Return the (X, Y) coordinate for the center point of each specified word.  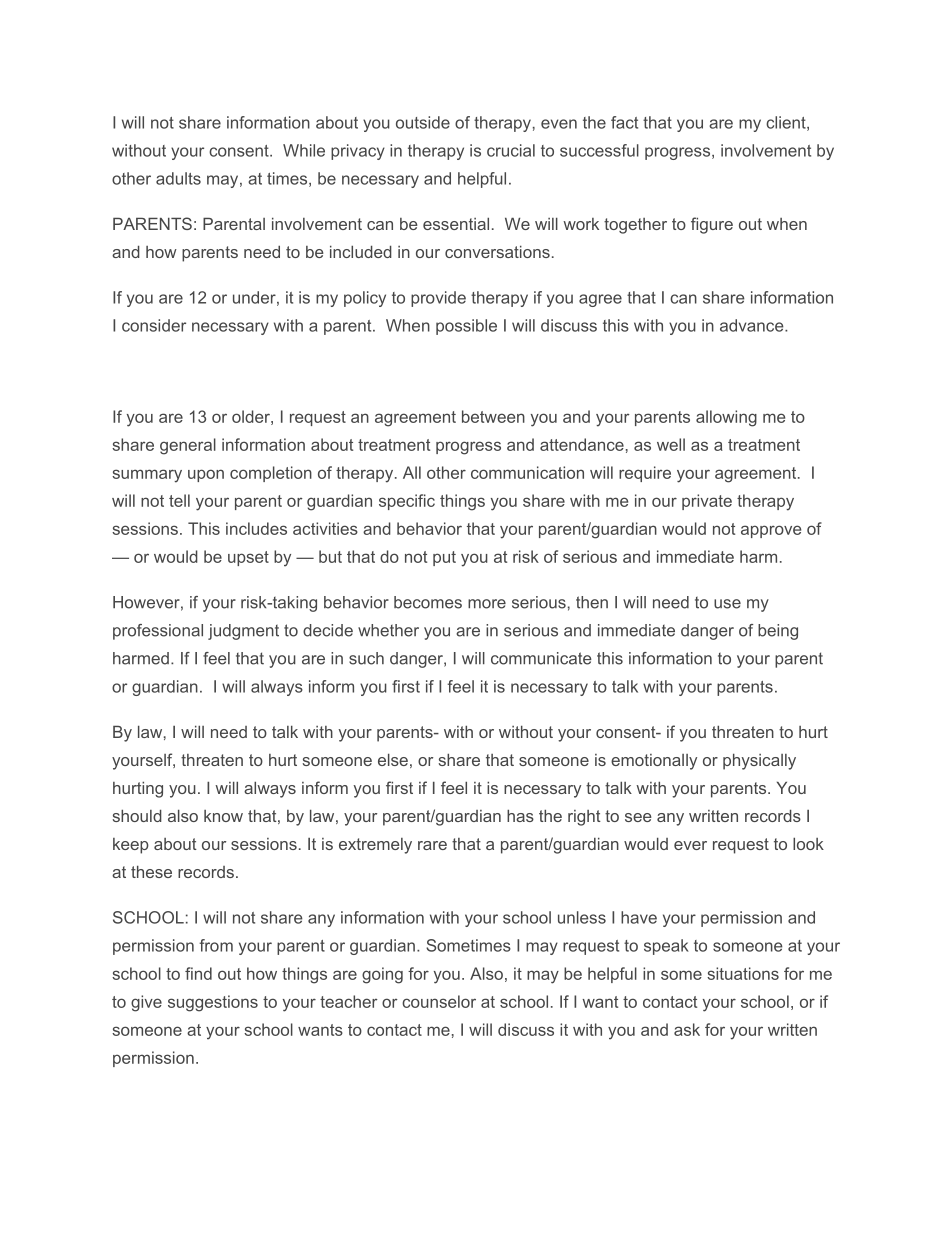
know (223, 816)
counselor (439, 1001)
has (520, 815)
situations (743, 973)
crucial (511, 150)
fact (624, 122)
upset (248, 558)
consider (154, 325)
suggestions (213, 1003)
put (444, 558)
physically (759, 761)
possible (466, 327)
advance (753, 325)
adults (178, 178)
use (727, 604)
